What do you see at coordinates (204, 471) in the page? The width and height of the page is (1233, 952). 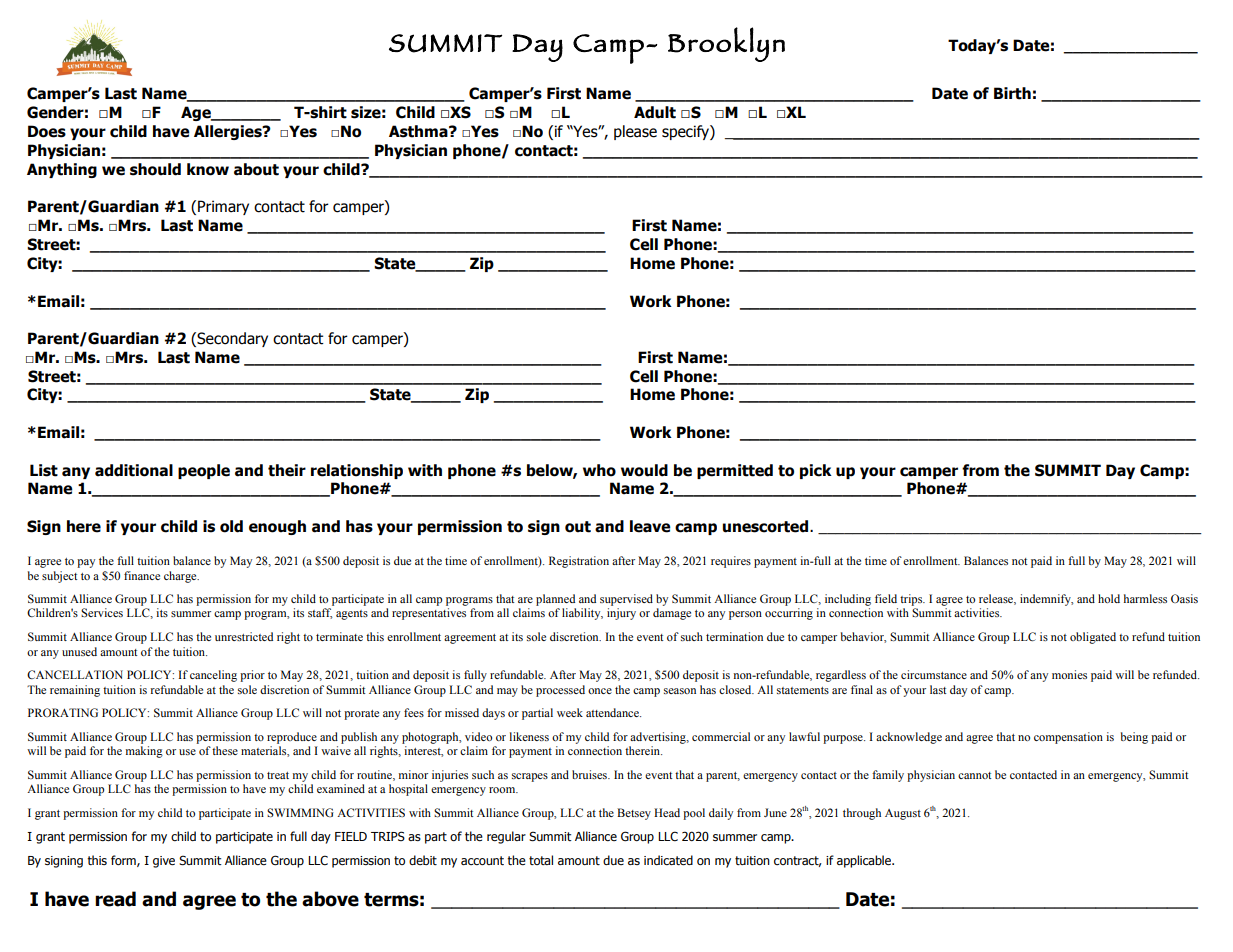 I see `people` at bounding box center [204, 471].
